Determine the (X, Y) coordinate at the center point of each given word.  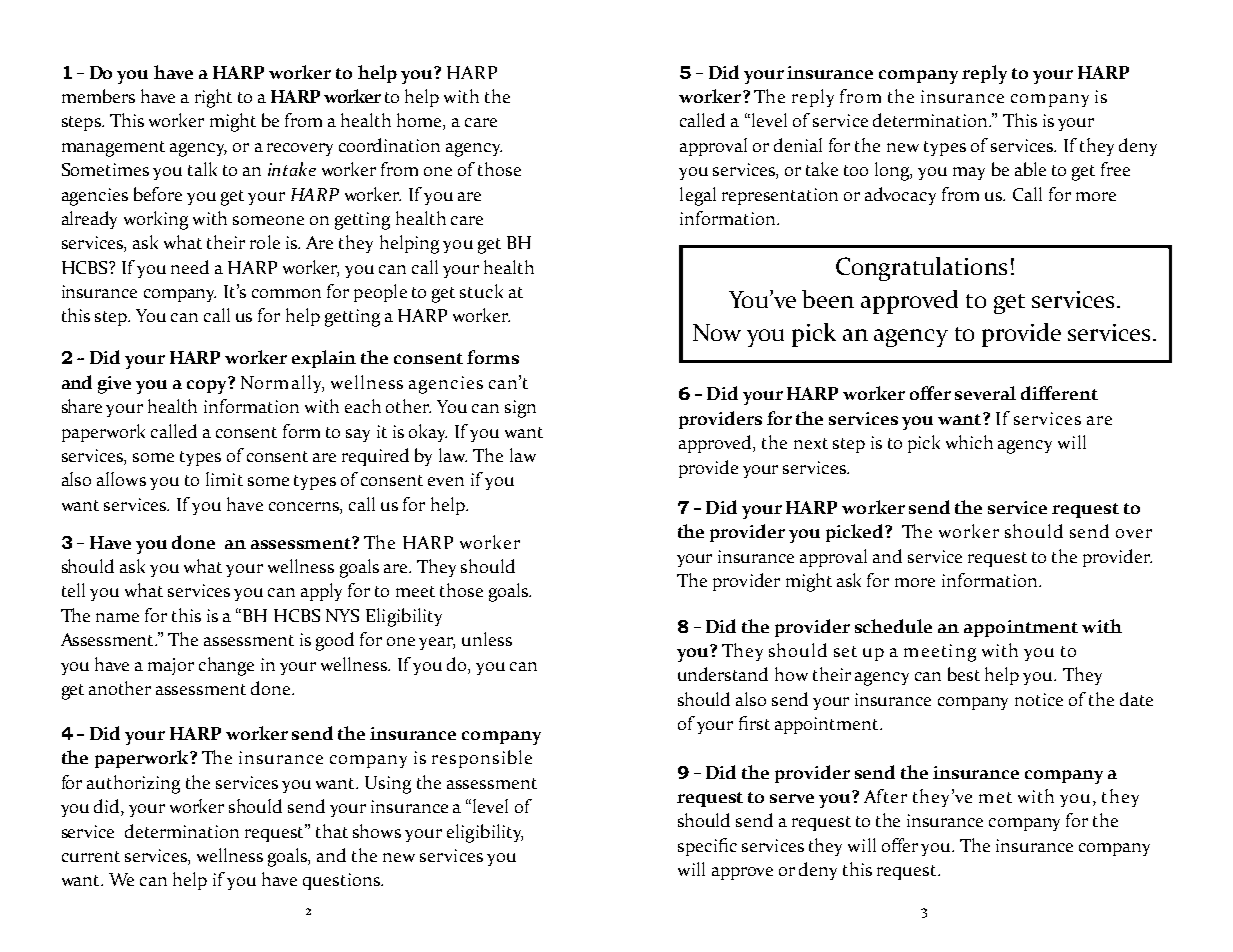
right (213, 98)
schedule (893, 626)
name (117, 617)
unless (487, 639)
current (91, 856)
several (985, 393)
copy (208, 385)
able (1030, 169)
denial (798, 145)
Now (717, 332)
